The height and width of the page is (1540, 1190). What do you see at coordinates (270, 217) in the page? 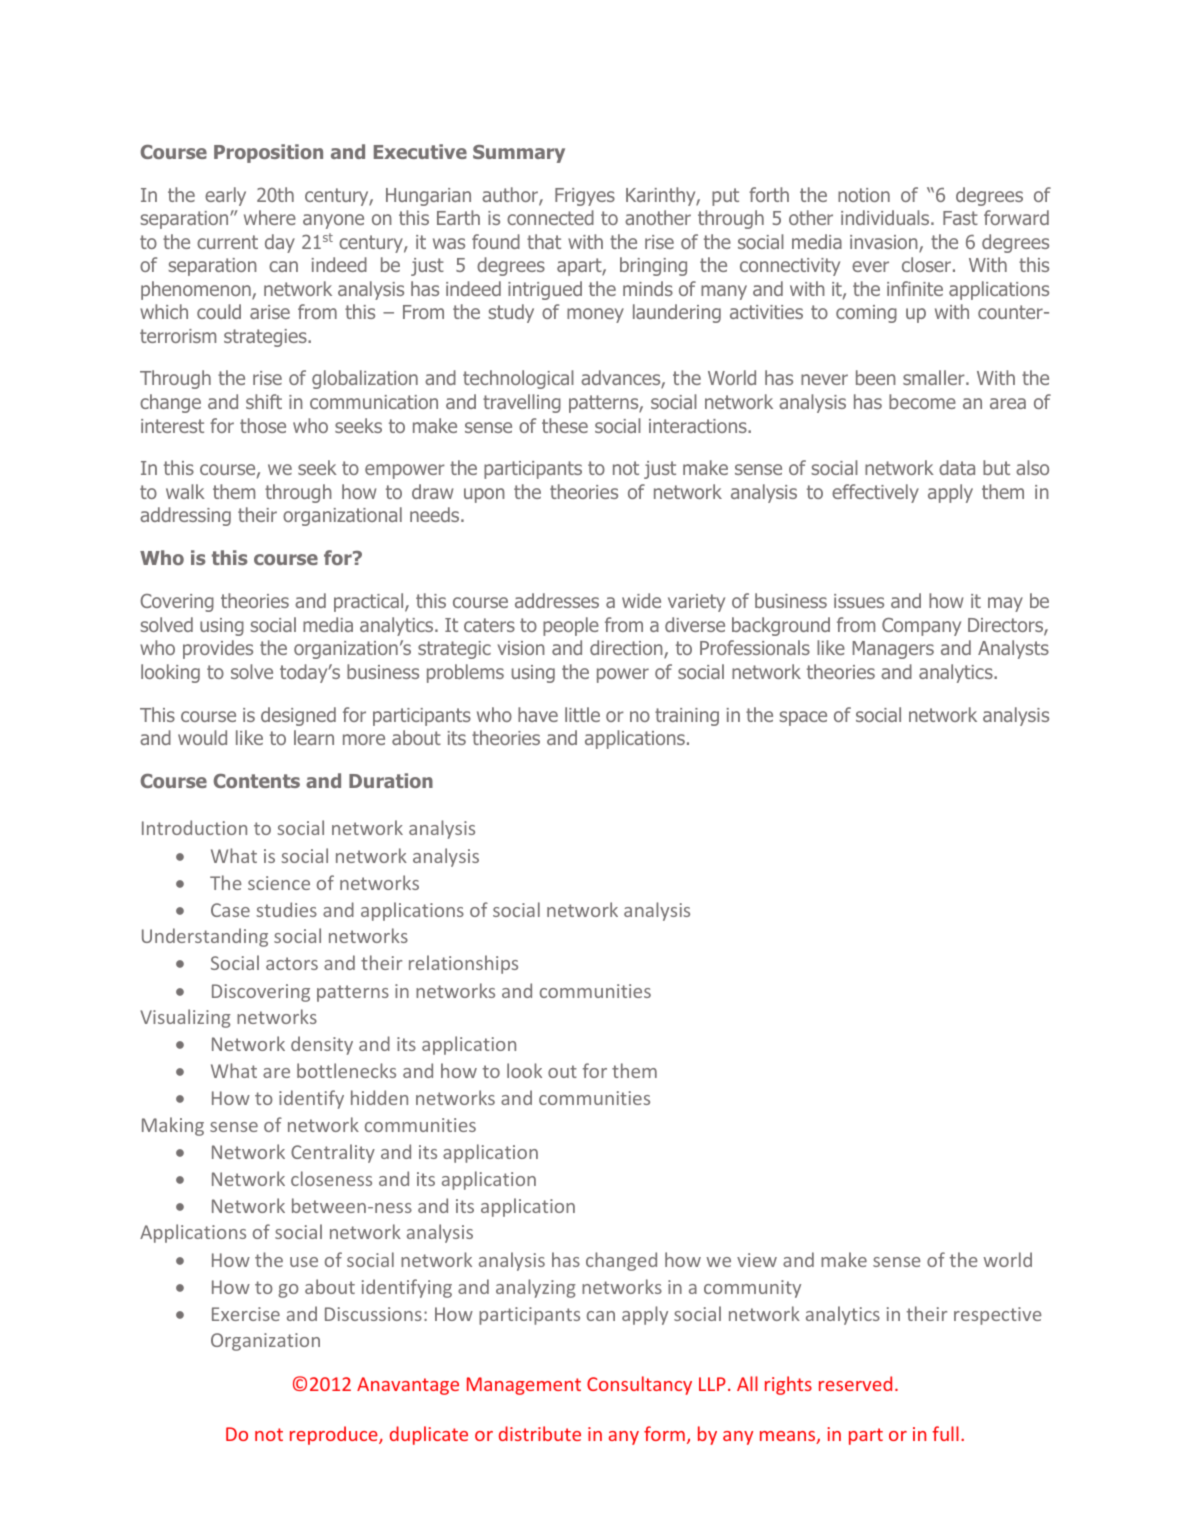
I see `where` at bounding box center [270, 217].
